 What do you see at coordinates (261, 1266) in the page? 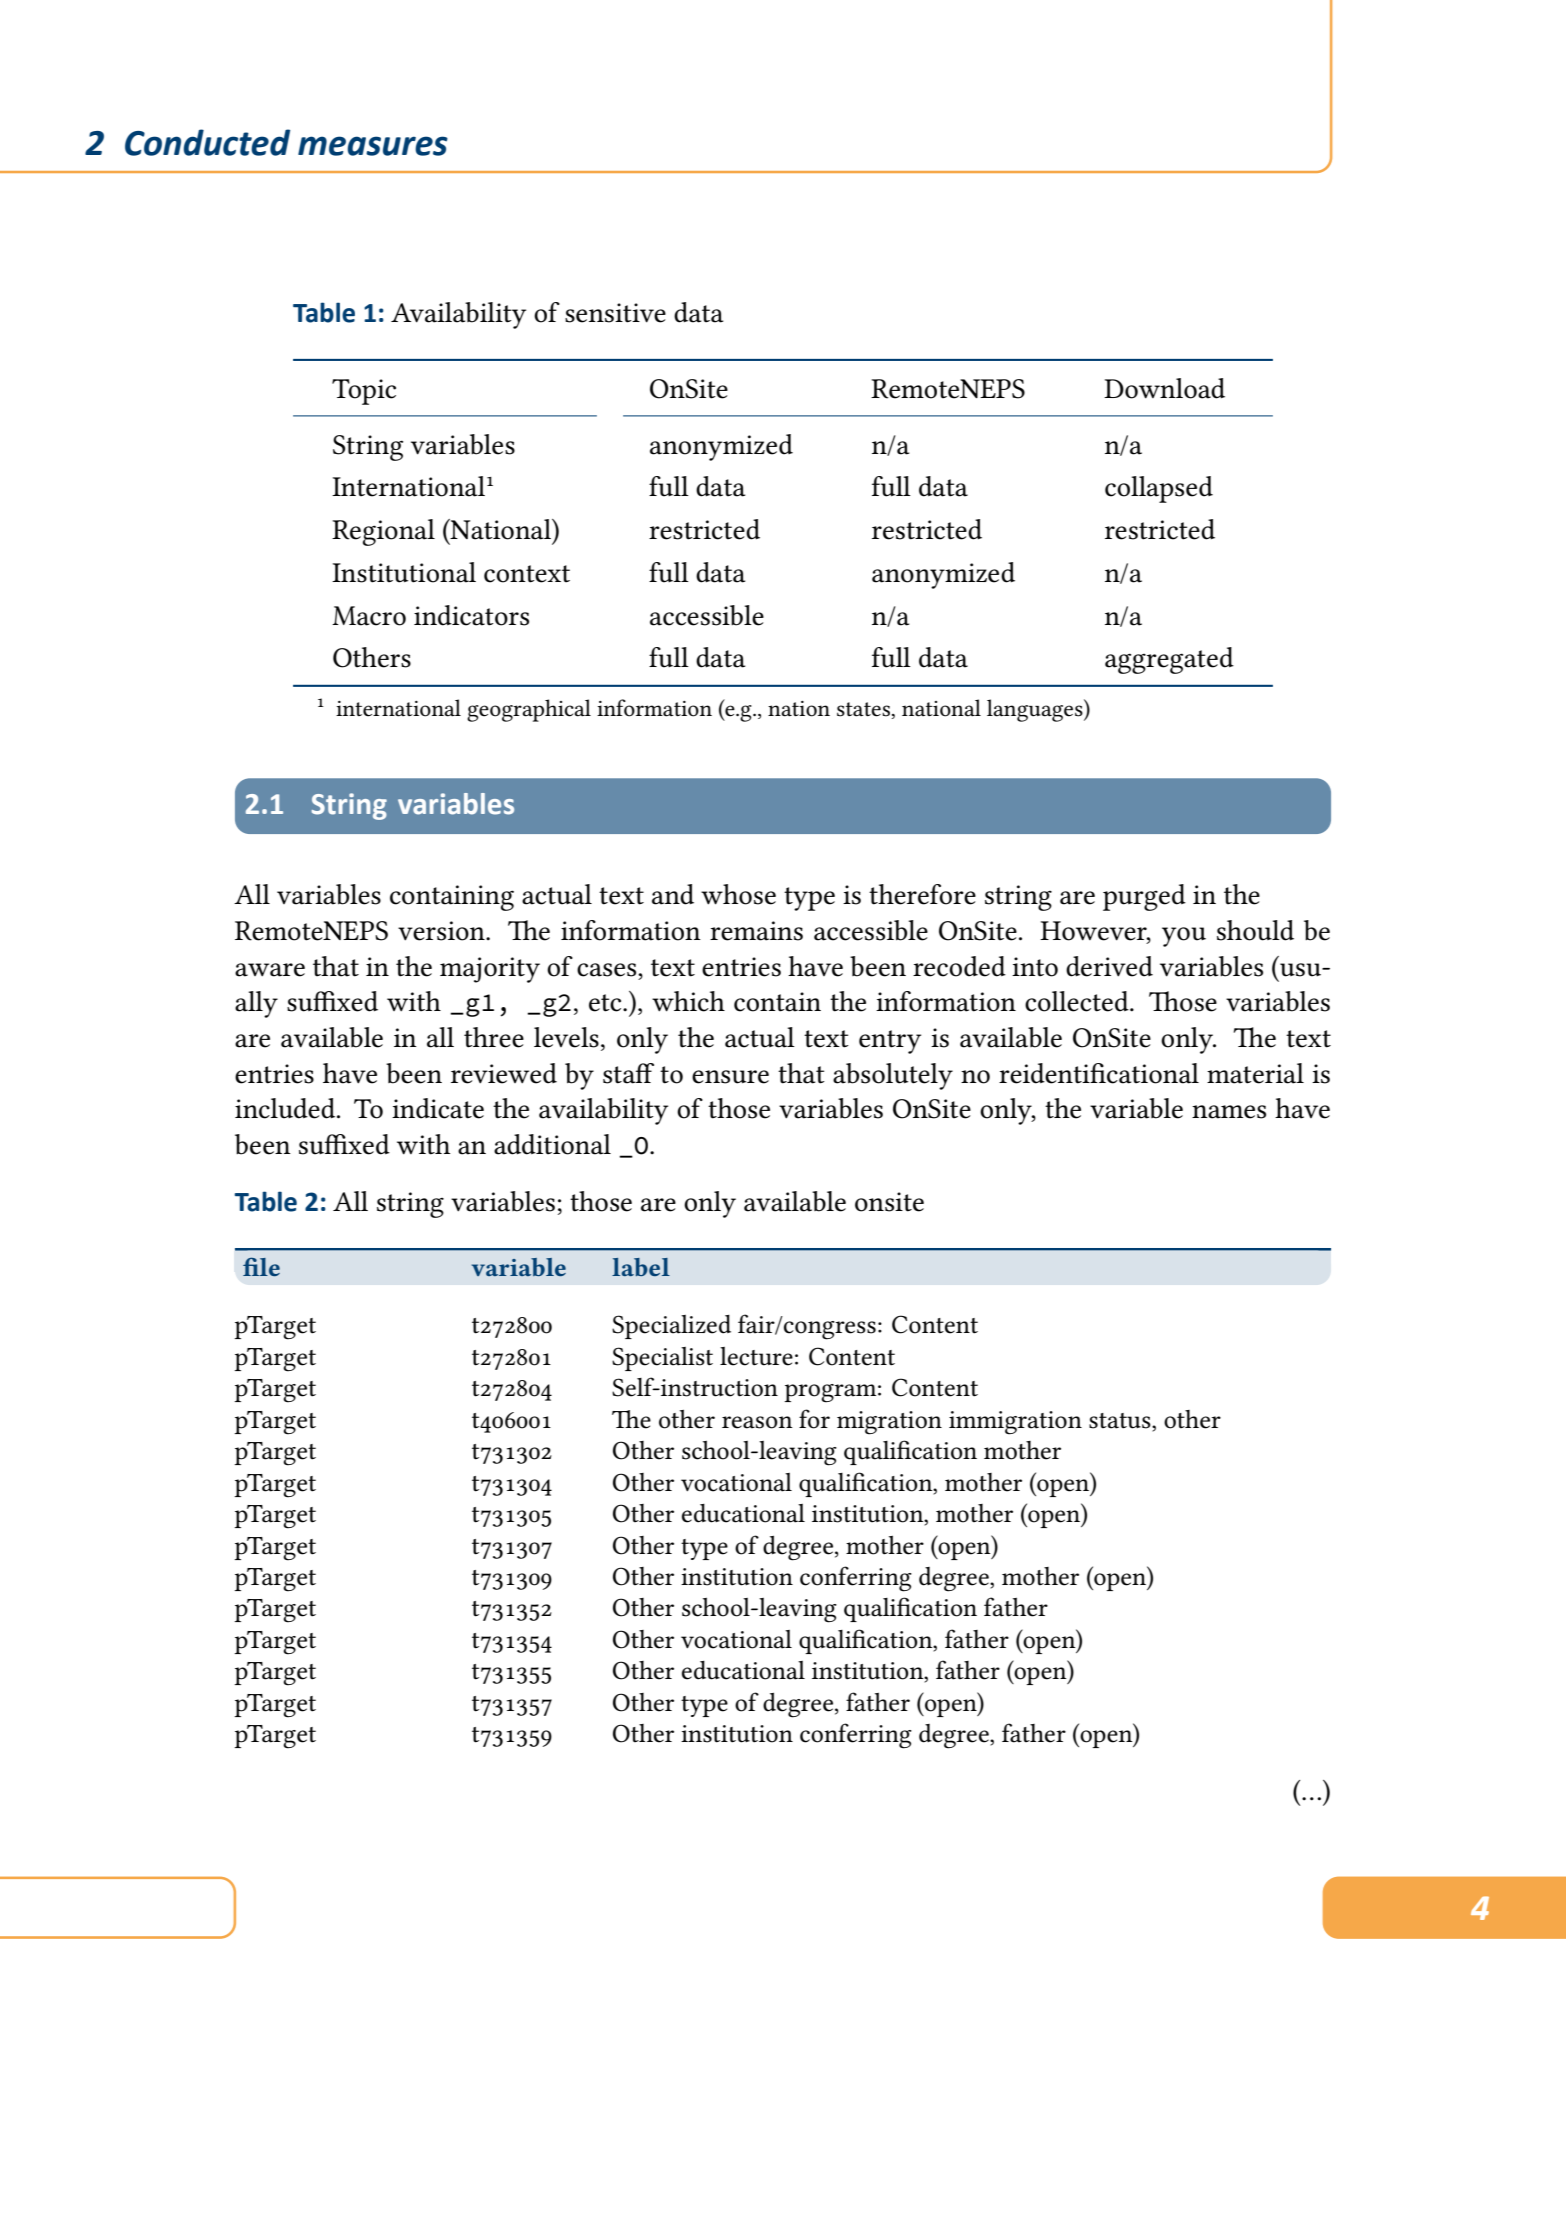
I see `file` at bounding box center [261, 1266].
